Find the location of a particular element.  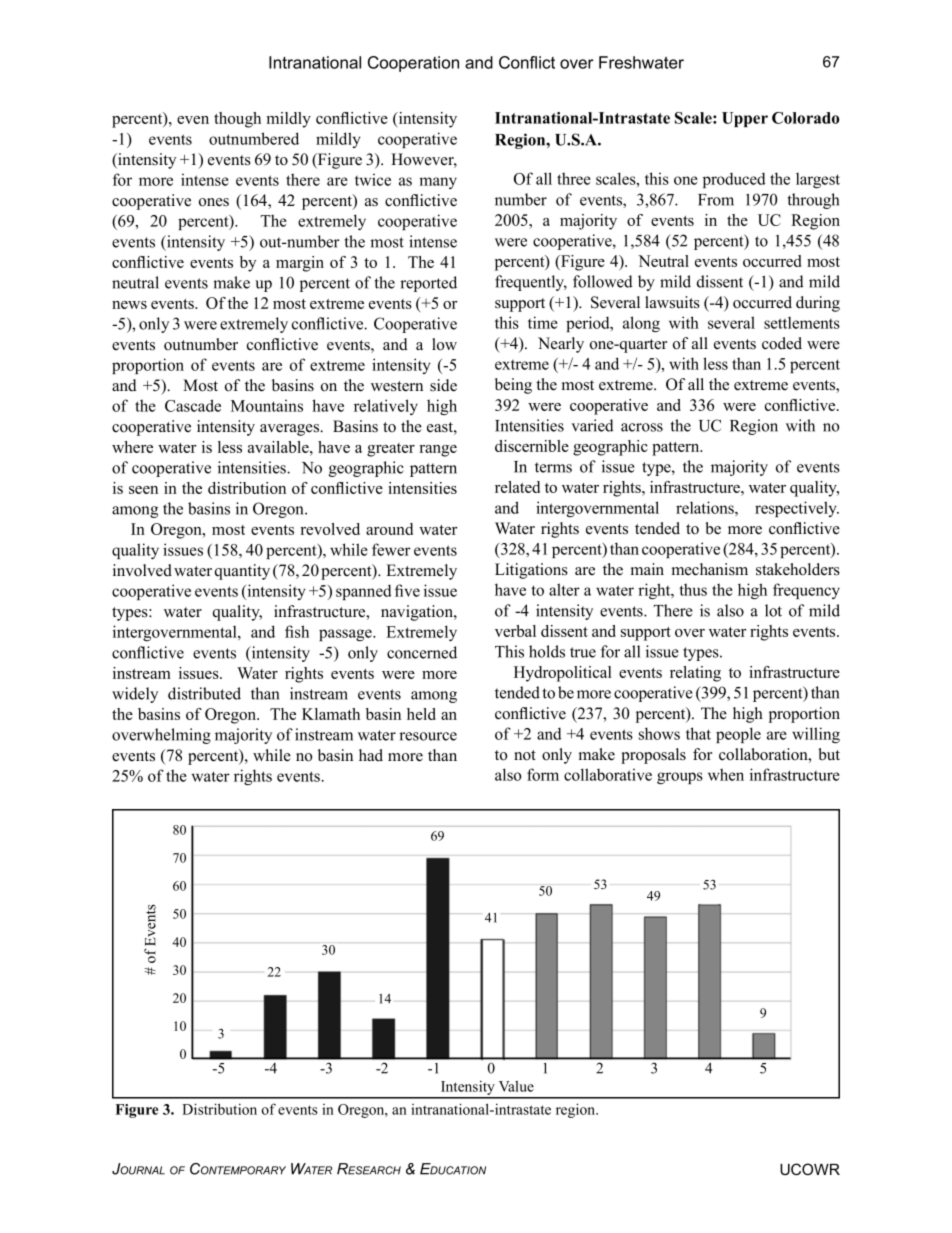

when is located at coordinates (726, 774).
